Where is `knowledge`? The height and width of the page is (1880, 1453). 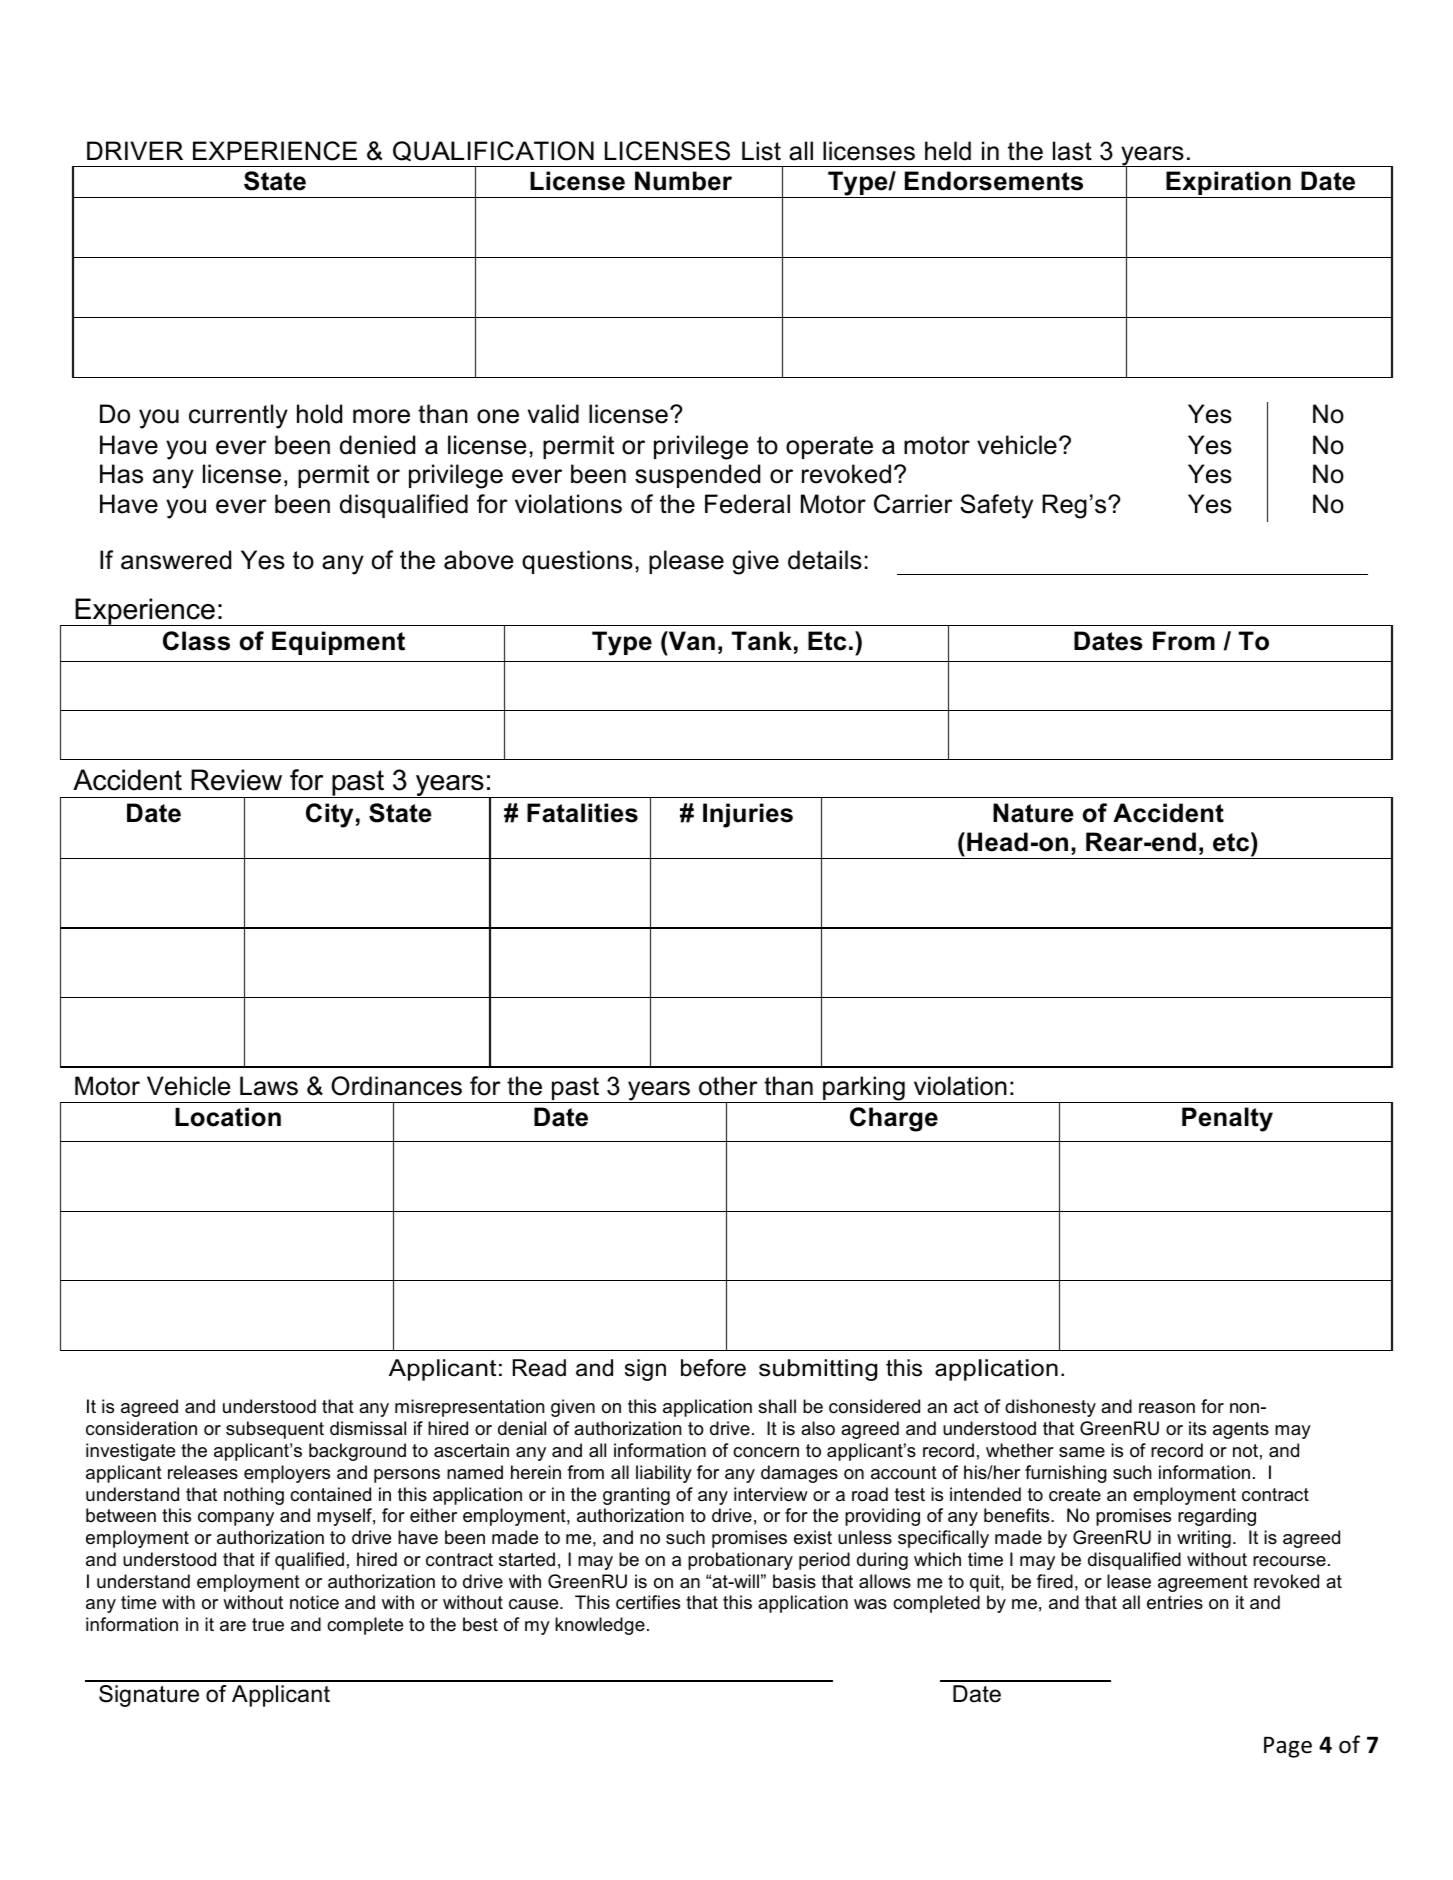 knowledge is located at coordinates (600, 1626).
